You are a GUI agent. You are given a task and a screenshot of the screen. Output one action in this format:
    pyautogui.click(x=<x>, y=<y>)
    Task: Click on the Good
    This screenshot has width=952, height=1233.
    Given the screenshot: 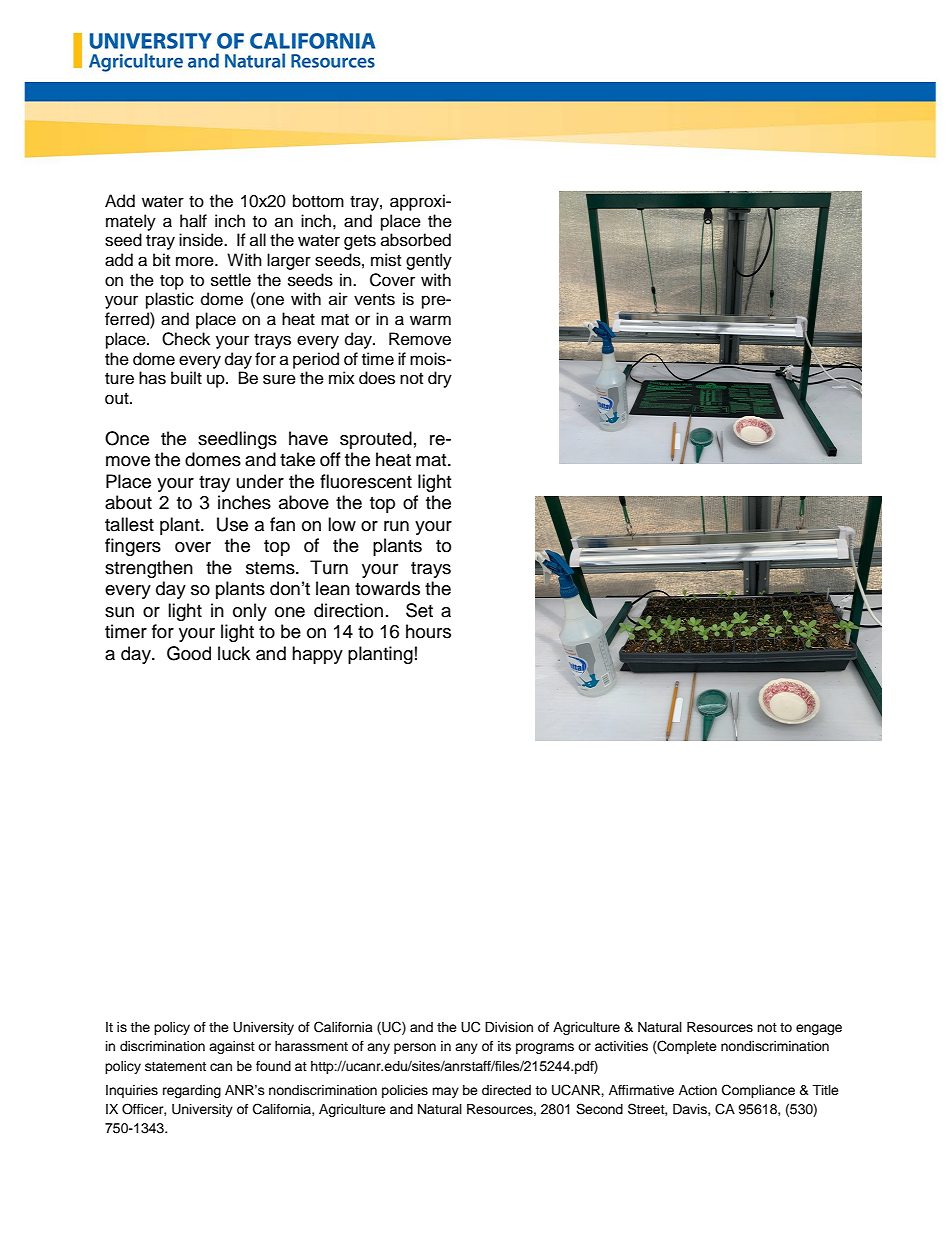 What is the action you would take?
    pyautogui.click(x=189, y=653)
